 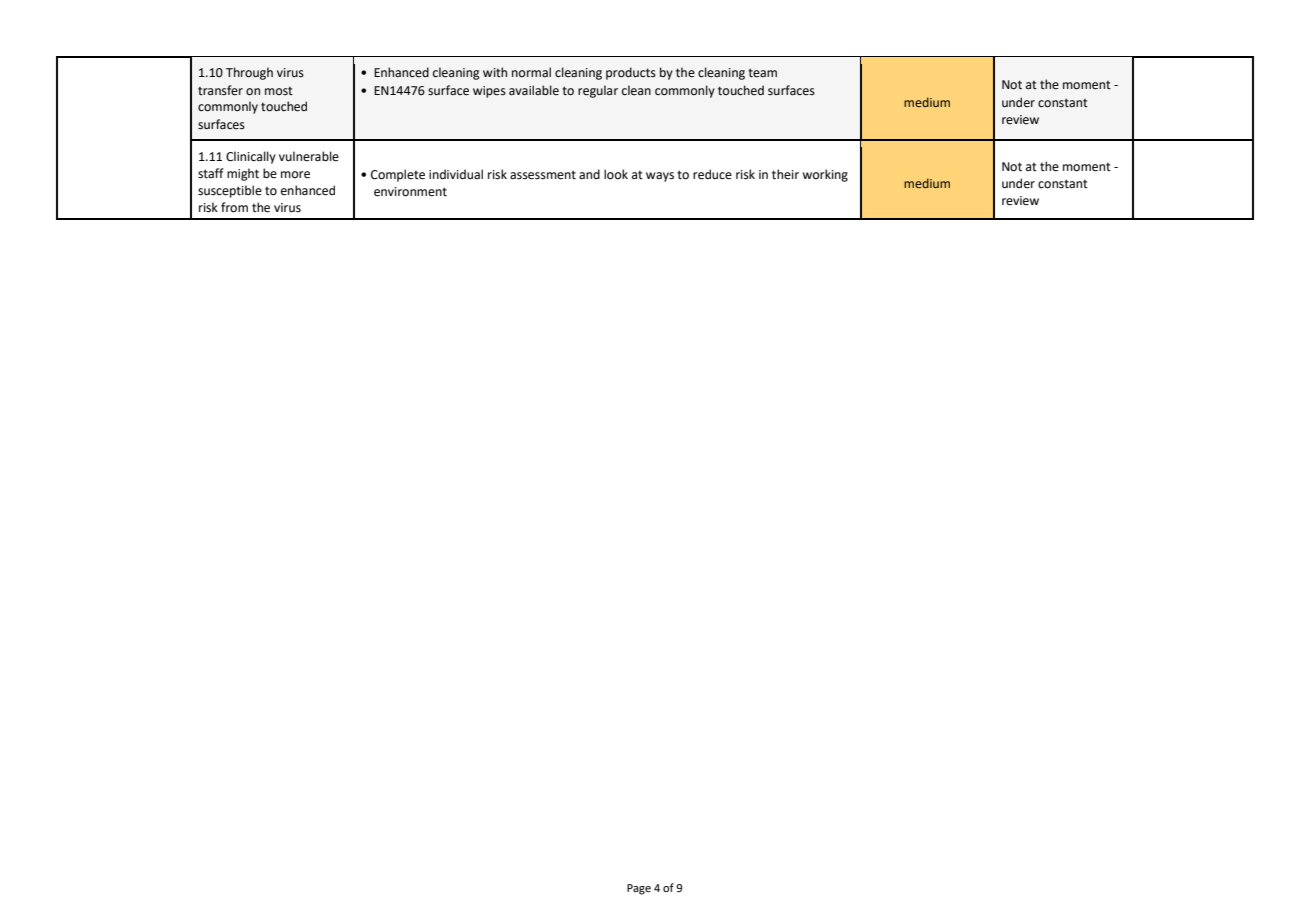 What do you see at coordinates (639, 889) in the screenshot?
I see `Page` at bounding box center [639, 889].
